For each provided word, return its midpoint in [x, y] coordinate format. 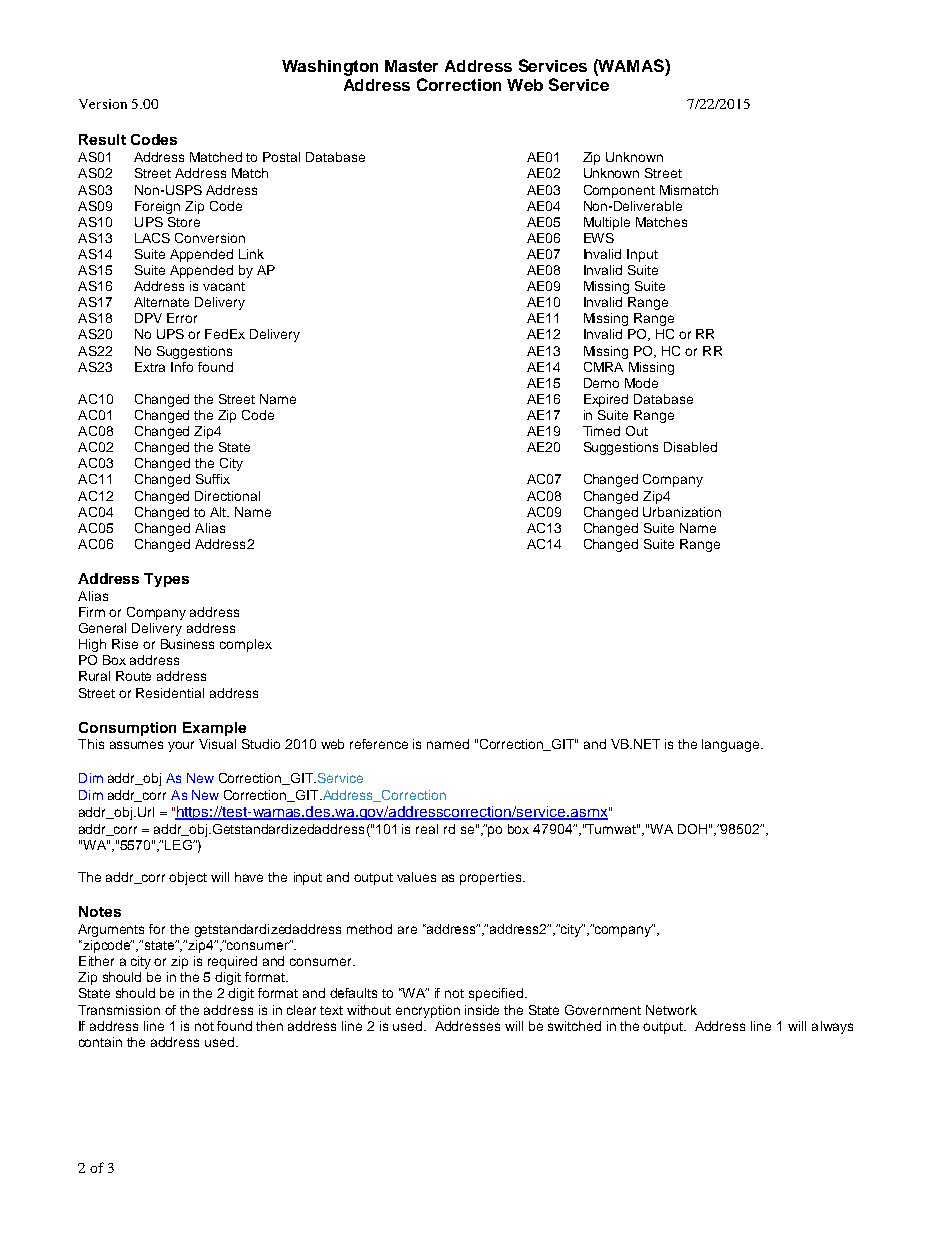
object [188, 878]
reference [379, 744]
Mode [641, 383]
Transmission [119, 1010]
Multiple [607, 223]
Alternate [161, 302]
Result [102, 139]
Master [411, 66]
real [427, 829]
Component [619, 191]
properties [492, 878]
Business [187, 644]
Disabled [690, 447]
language [732, 745]
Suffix [213, 479]
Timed [601, 431]
